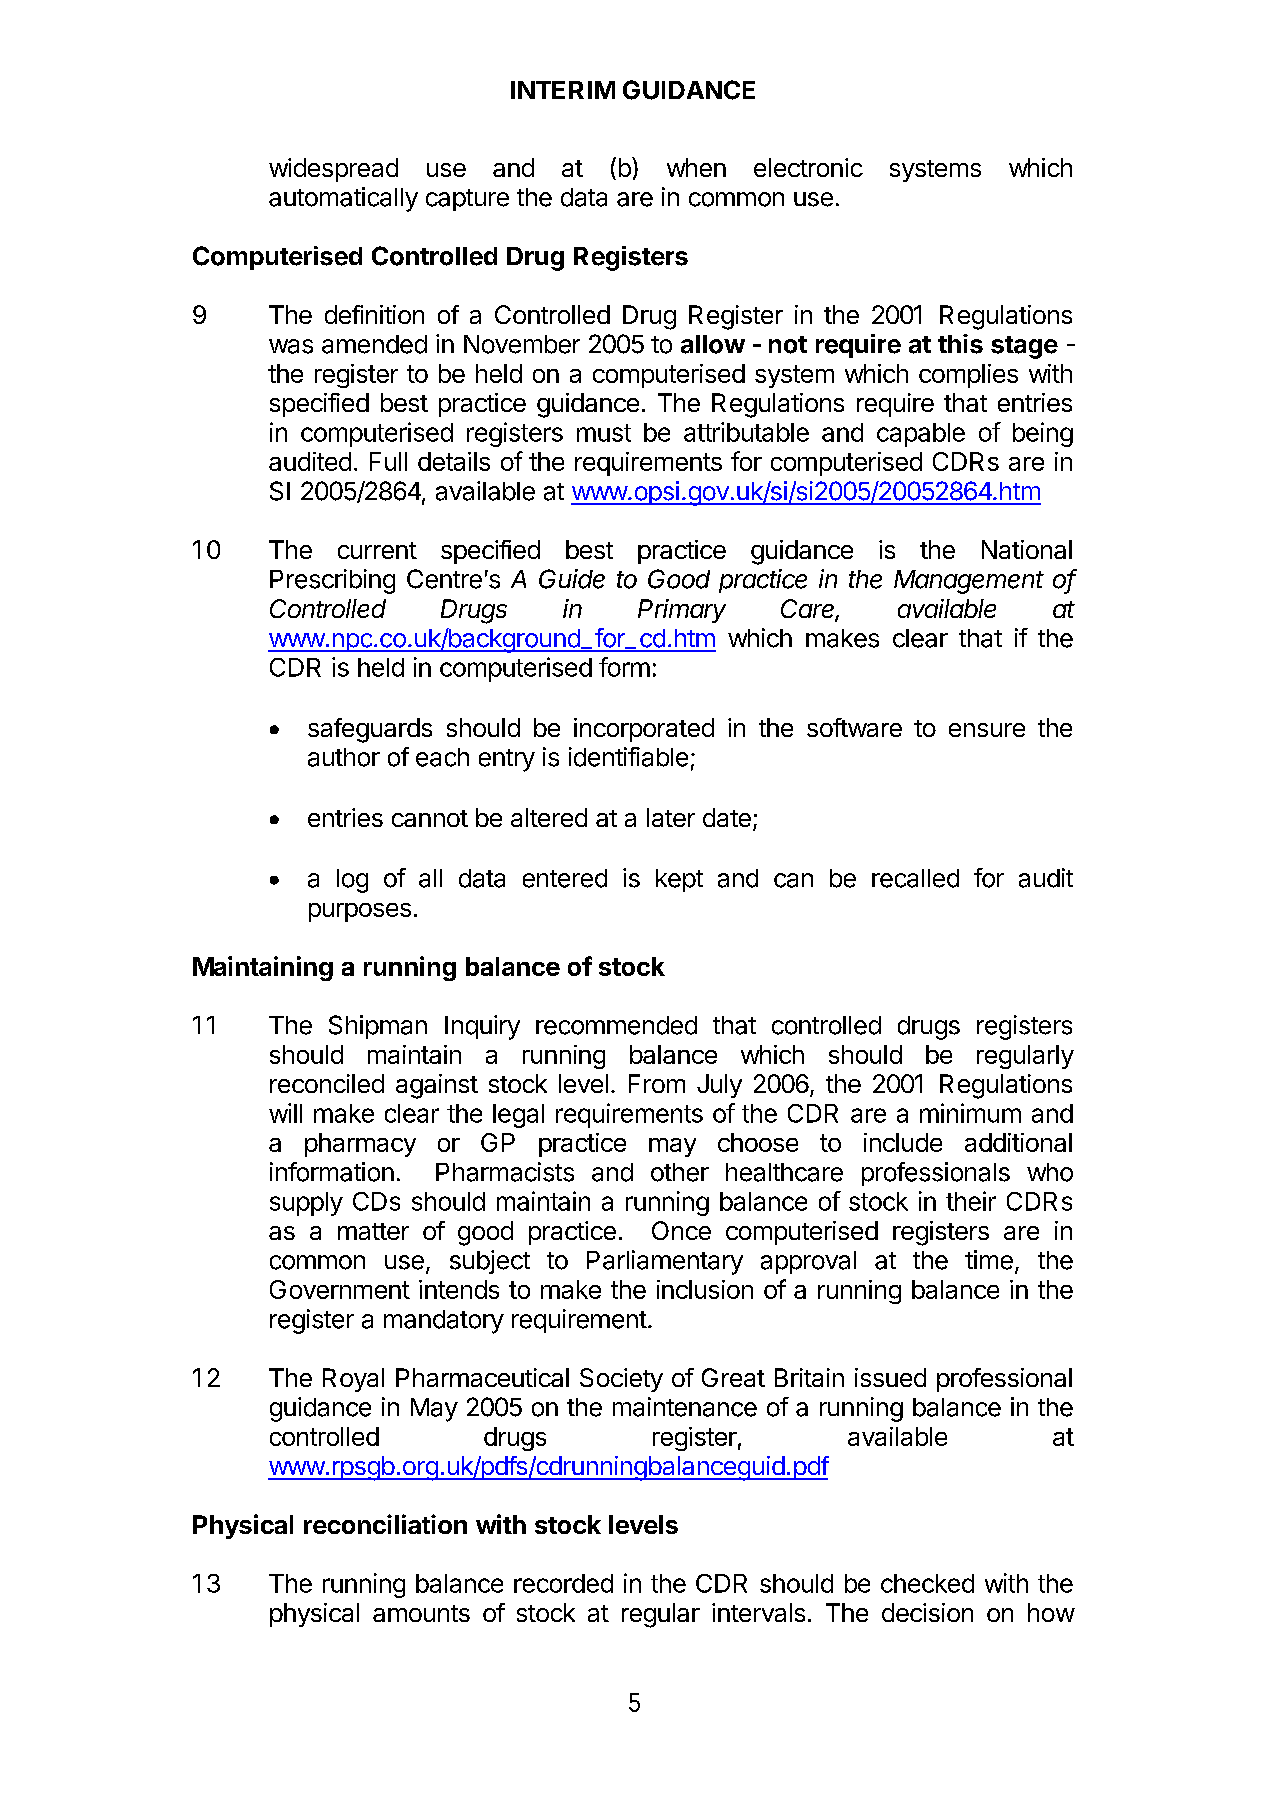 The image size is (1267, 1793). Describe the element at coordinates (758, 1612) in the screenshot. I see `intervals` at that location.
